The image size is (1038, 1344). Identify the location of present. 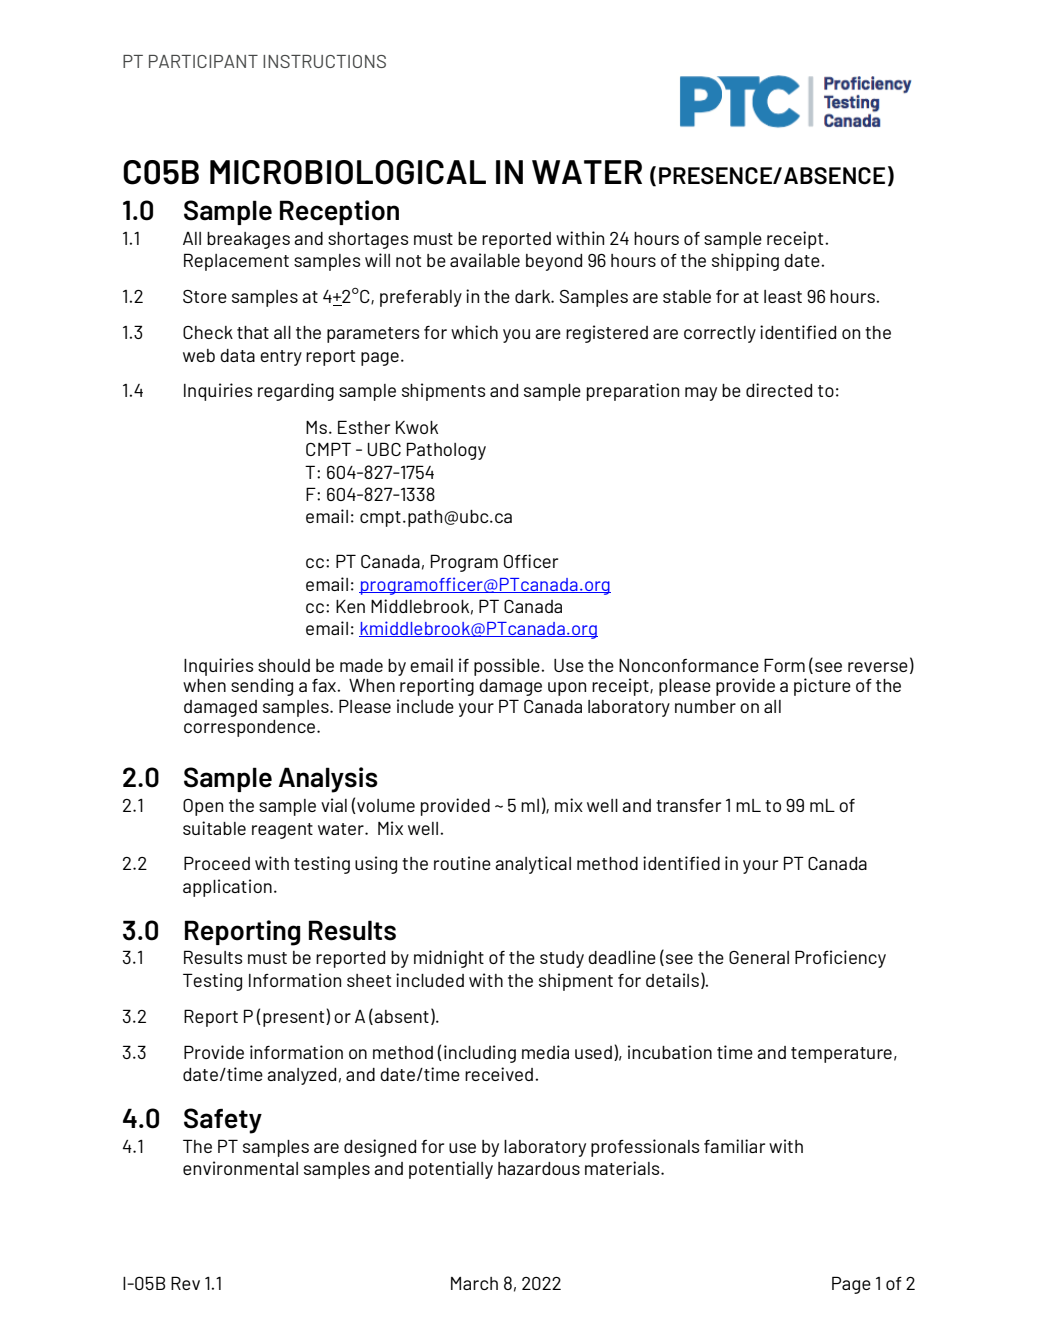
(295, 1018).
